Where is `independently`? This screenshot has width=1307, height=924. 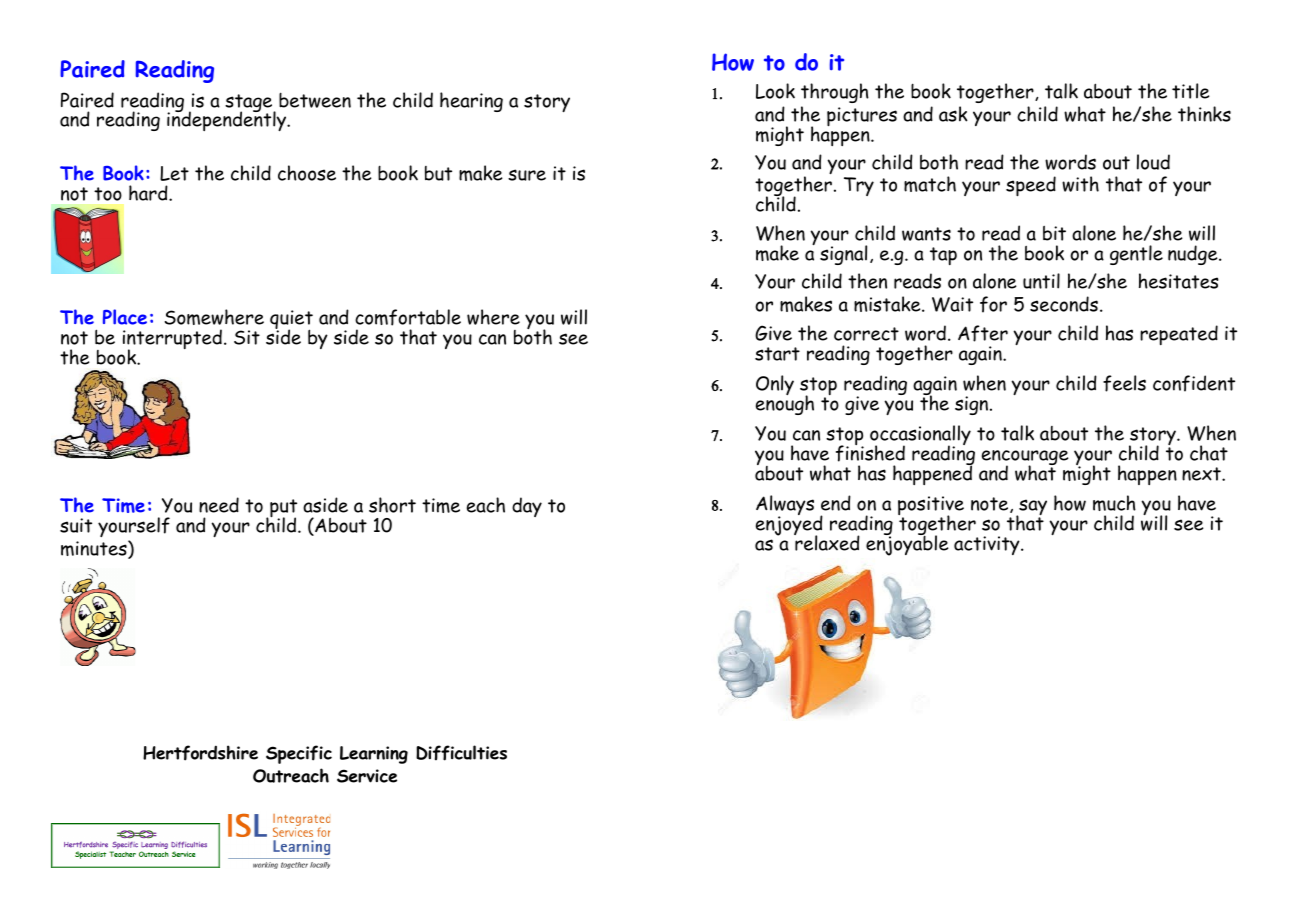
independently is located at coordinates (228, 120).
